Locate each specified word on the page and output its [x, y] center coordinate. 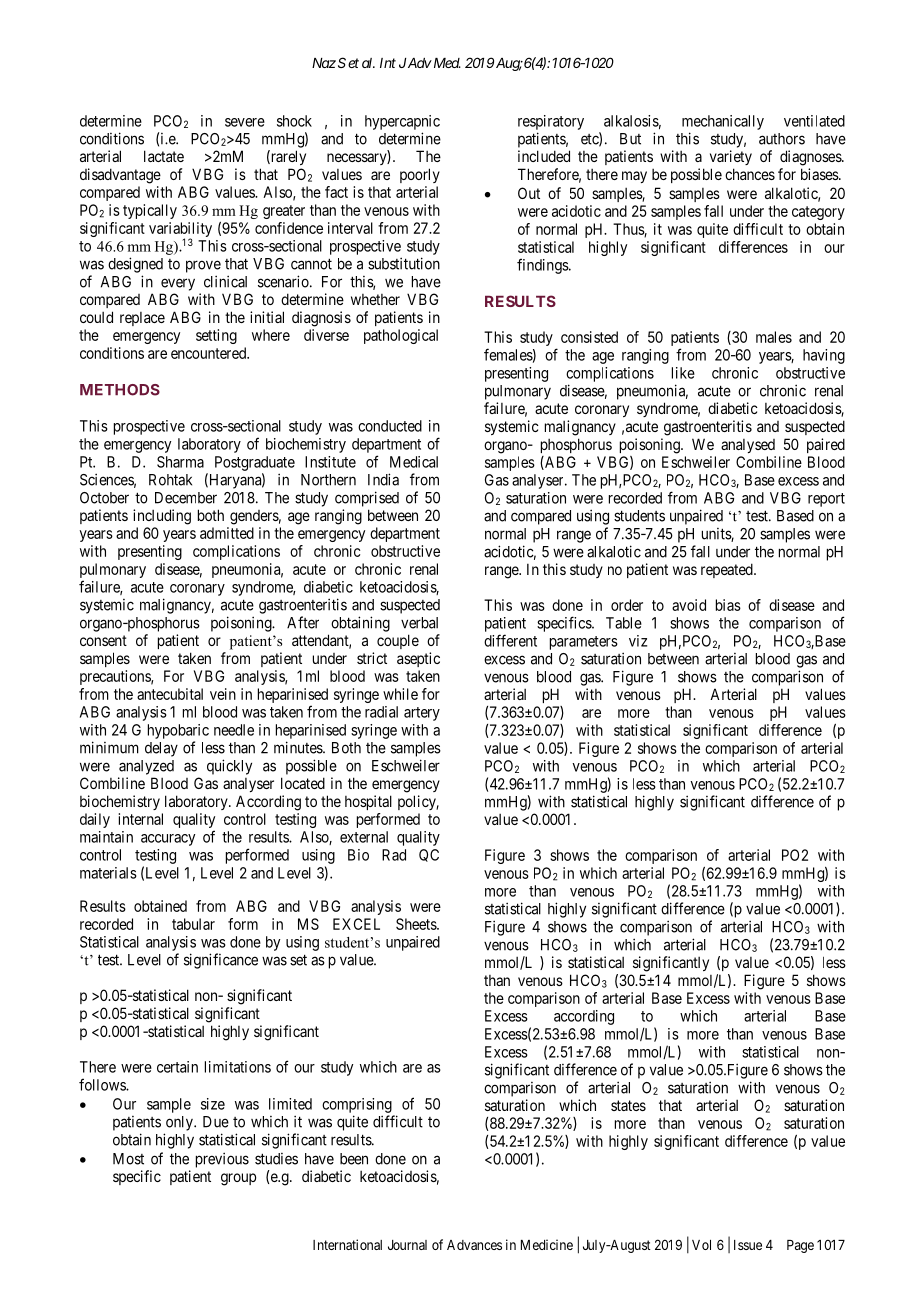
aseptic [418, 659]
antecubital [170, 694]
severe [245, 122]
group [238, 1179]
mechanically [723, 122]
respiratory [551, 122]
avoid [689, 605]
